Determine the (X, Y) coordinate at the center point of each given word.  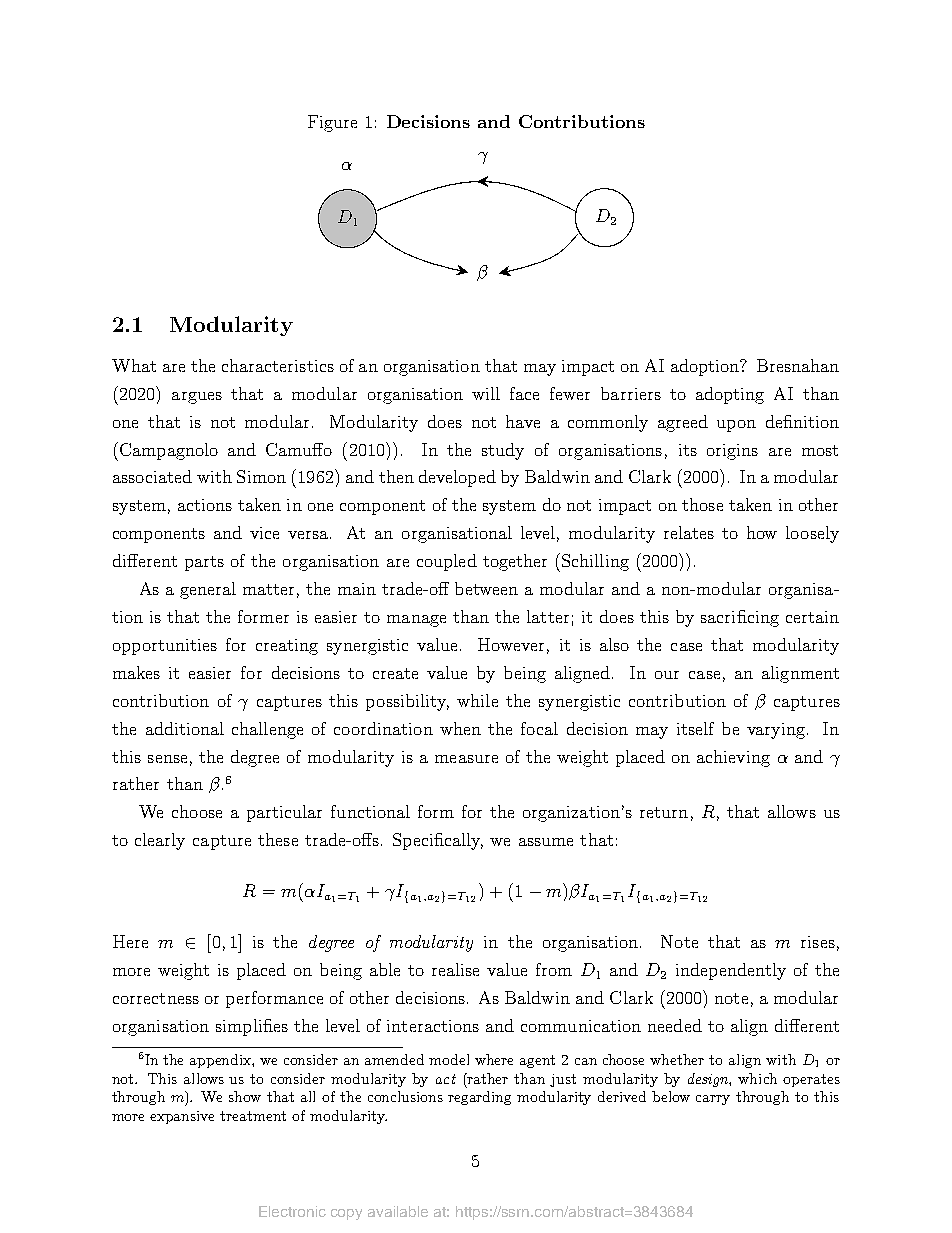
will (486, 393)
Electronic (292, 1211)
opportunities (165, 647)
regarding (479, 1098)
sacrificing (740, 618)
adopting (730, 395)
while (477, 700)
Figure (332, 123)
